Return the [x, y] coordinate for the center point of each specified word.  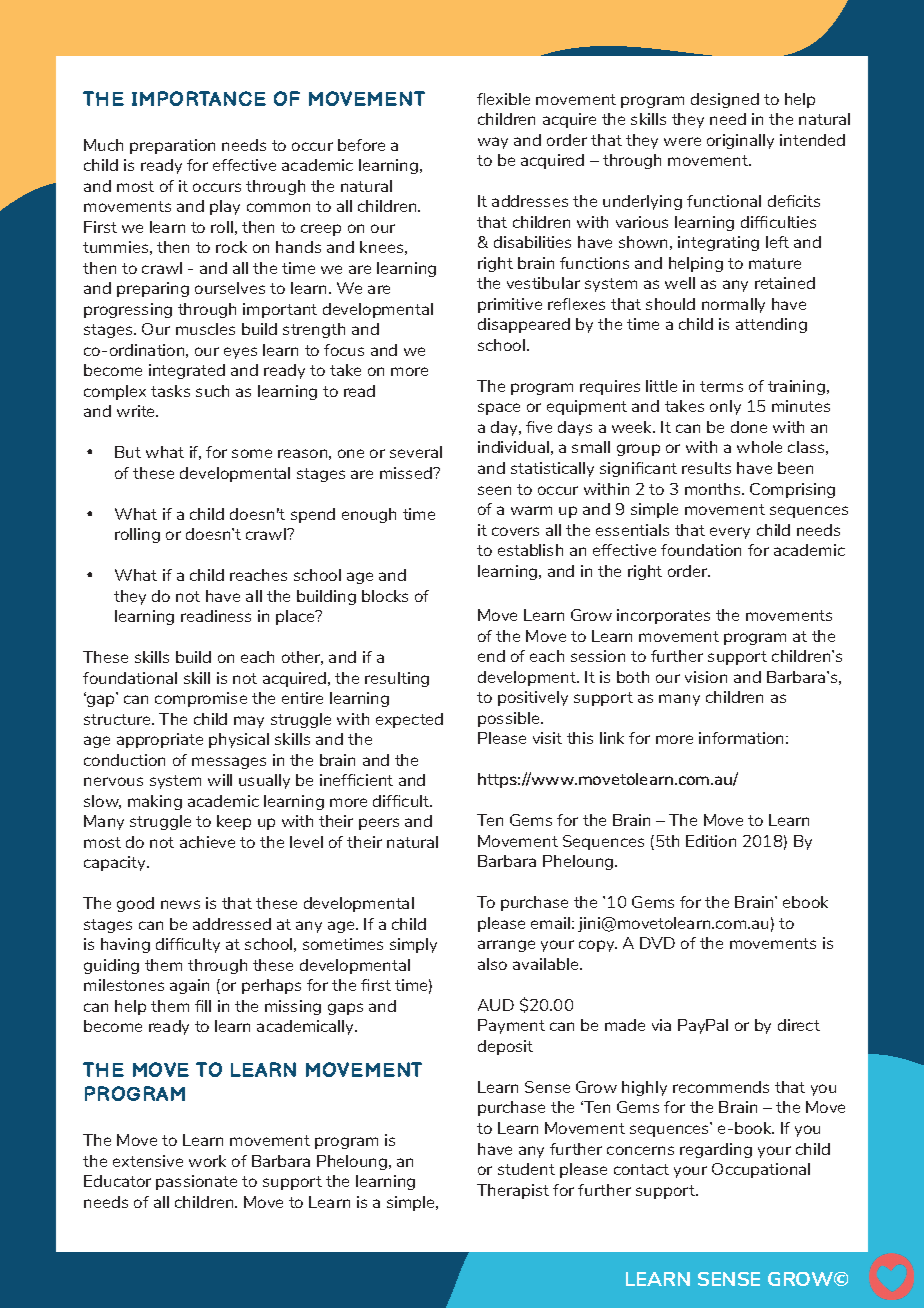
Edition [711, 841]
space [499, 409]
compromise [201, 699]
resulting [397, 679]
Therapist [513, 1191]
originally [740, 141]
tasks [170, 391]
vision [706, 677]
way [493, 143]
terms [721, 386]
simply [413, 945]
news [180, 904]
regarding [716, 1150]
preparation [172, 146]
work [207, 1161]
